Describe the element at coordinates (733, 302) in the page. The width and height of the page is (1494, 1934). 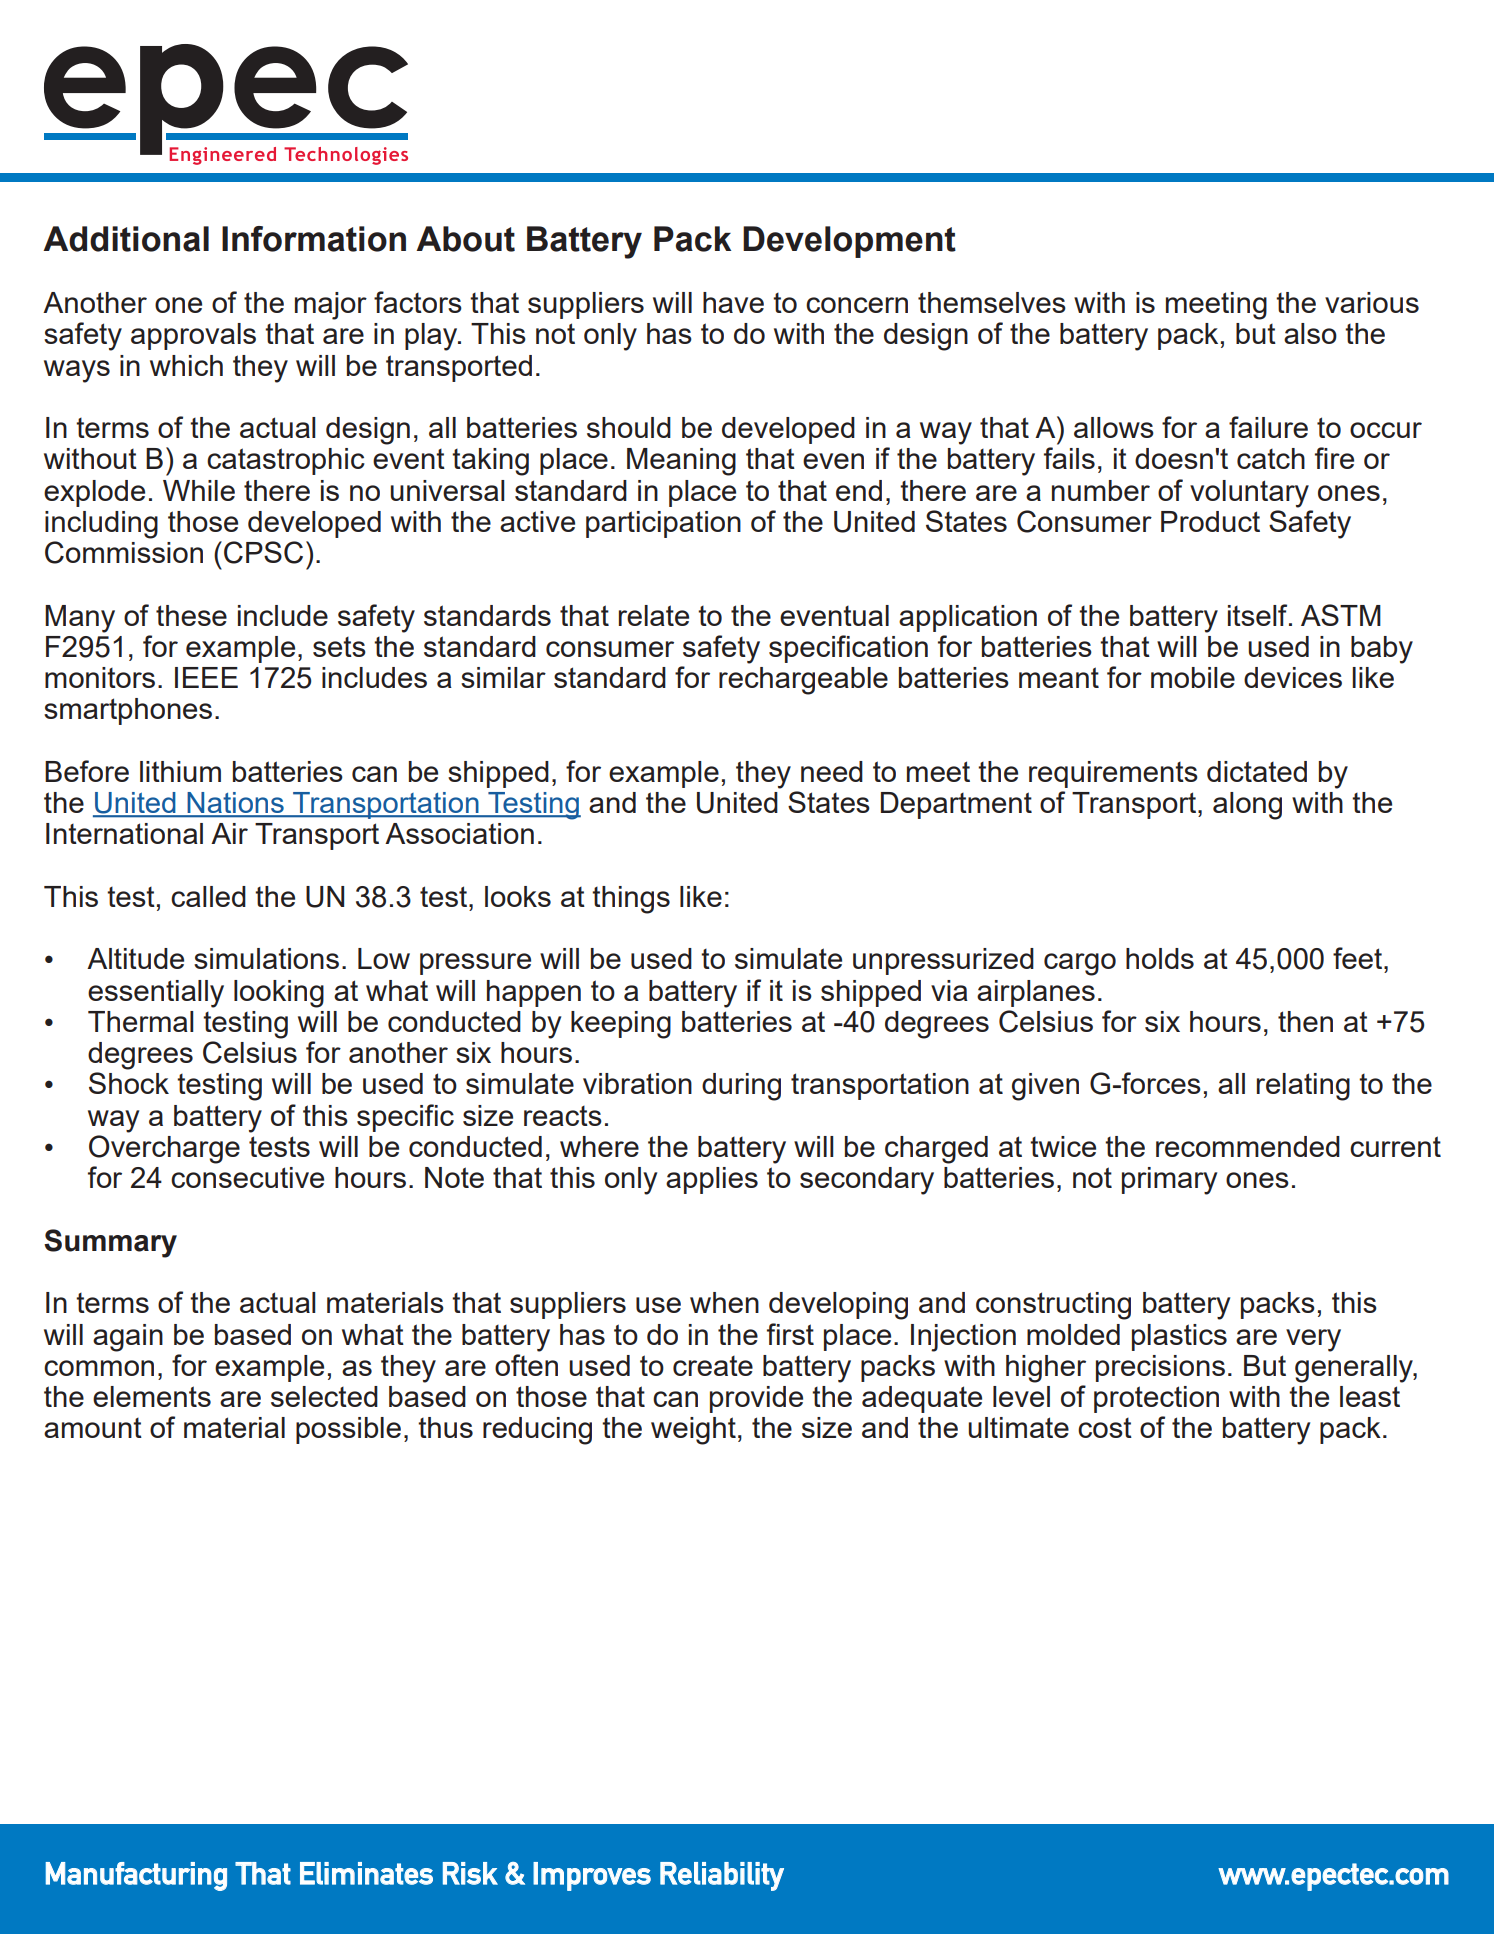
I see `have` at that location.
